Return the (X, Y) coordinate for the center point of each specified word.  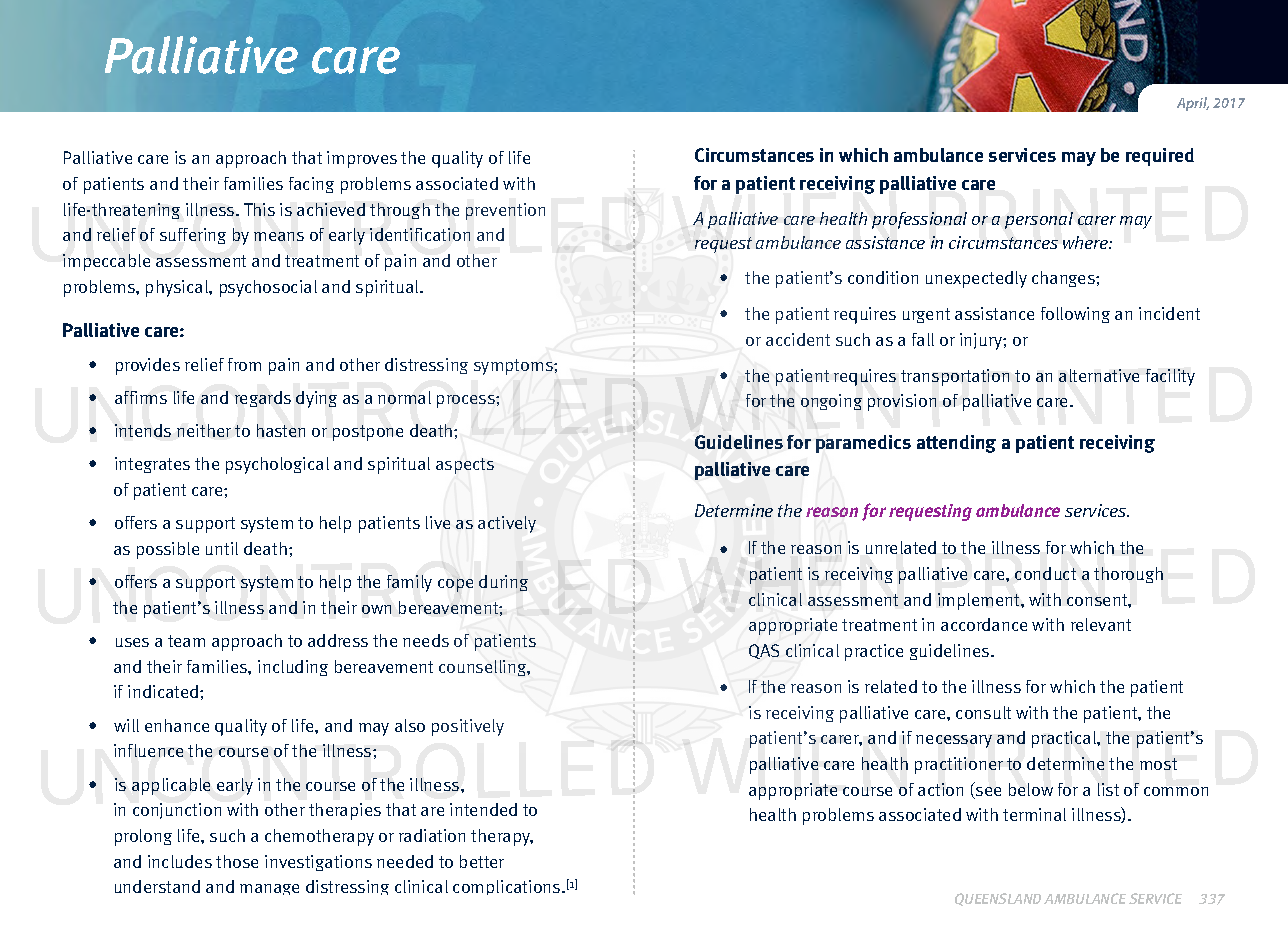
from (244, 364)
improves (362, 159)
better (482, 861)
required (1160, 157)
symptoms (514, 367)
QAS (764, 651)
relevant (1101, 624)
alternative (1099, 375)
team (186, 641)
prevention (505, 211)
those (237, 861)
